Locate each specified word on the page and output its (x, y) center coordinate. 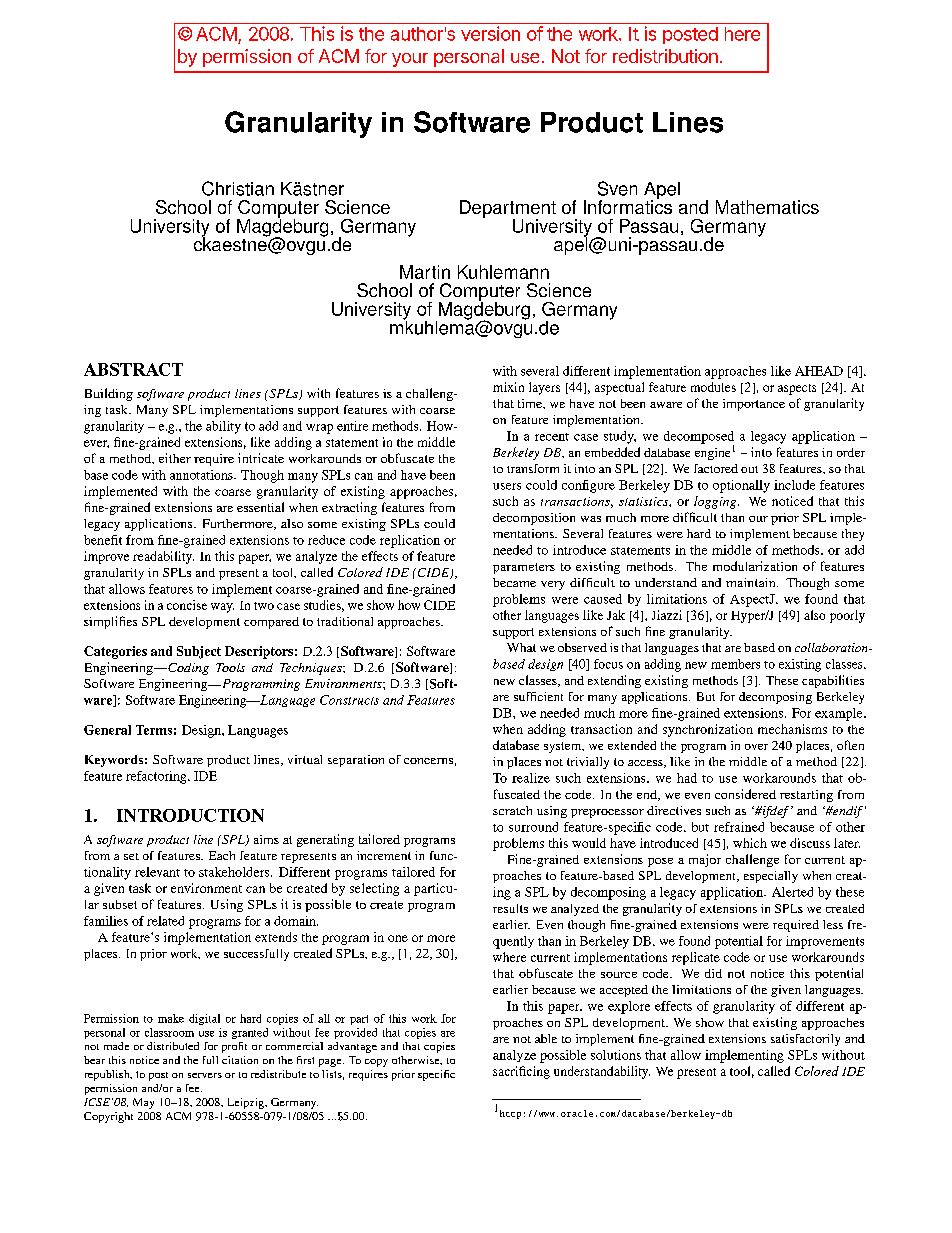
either (175, 458)
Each (222, 855)
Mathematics (767, 207)
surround (533, 827)
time (531, 403)
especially (771, 877)
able (546, 1038)
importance (754, 405)
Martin (425, 272)
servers (205, 1075)
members (735, 664)
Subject (199, 652)
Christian (238, 188)
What (521, 647)
